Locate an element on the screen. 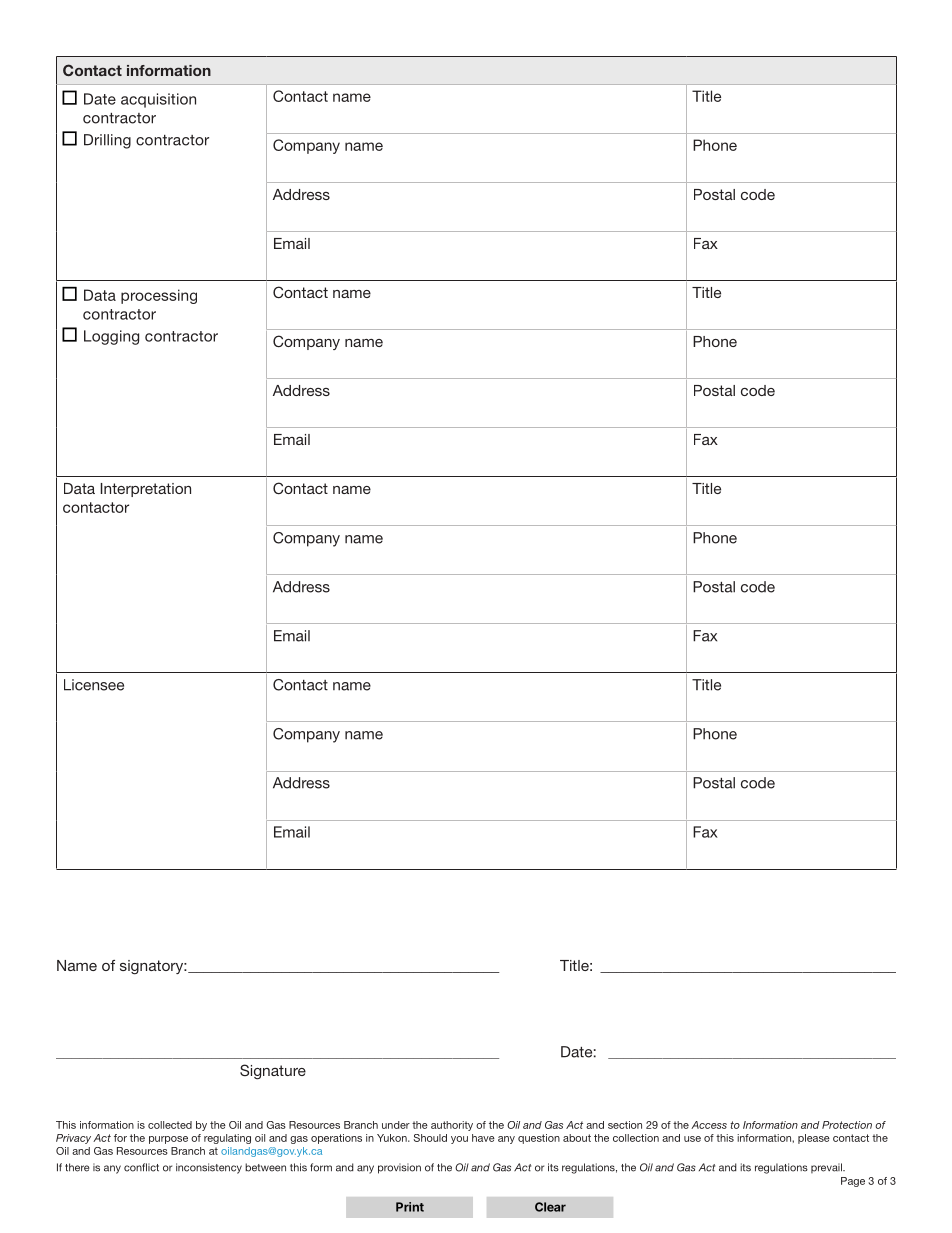 Image resolution: width=952 pixels, height=1233 pixels. purpose is located at coordinates (168, 1140).
